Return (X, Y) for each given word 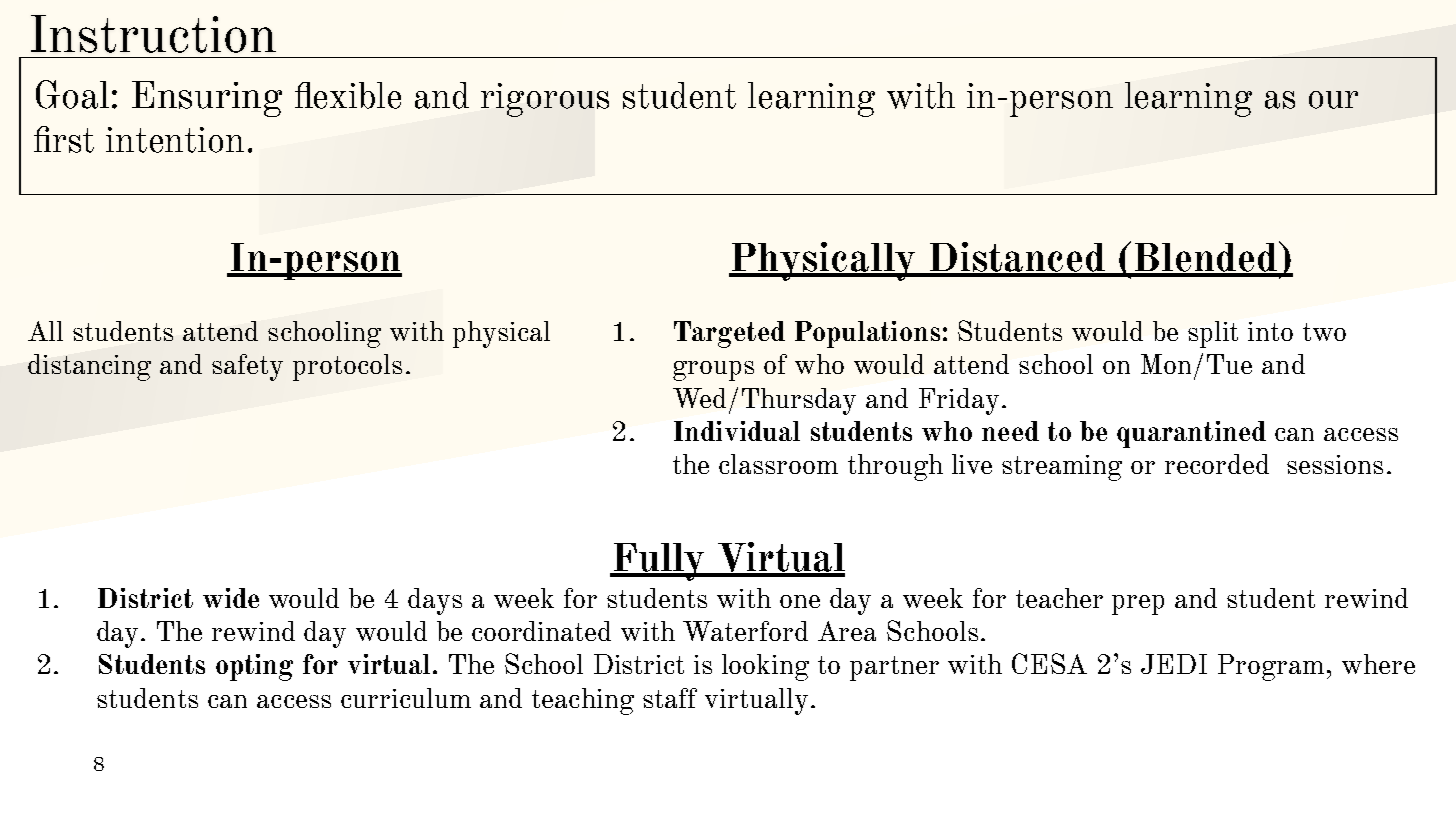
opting (254, 667)
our (1333, 100)
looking (765, 667)
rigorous (545, 100)
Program (1271, 667)
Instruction (153, 34)
